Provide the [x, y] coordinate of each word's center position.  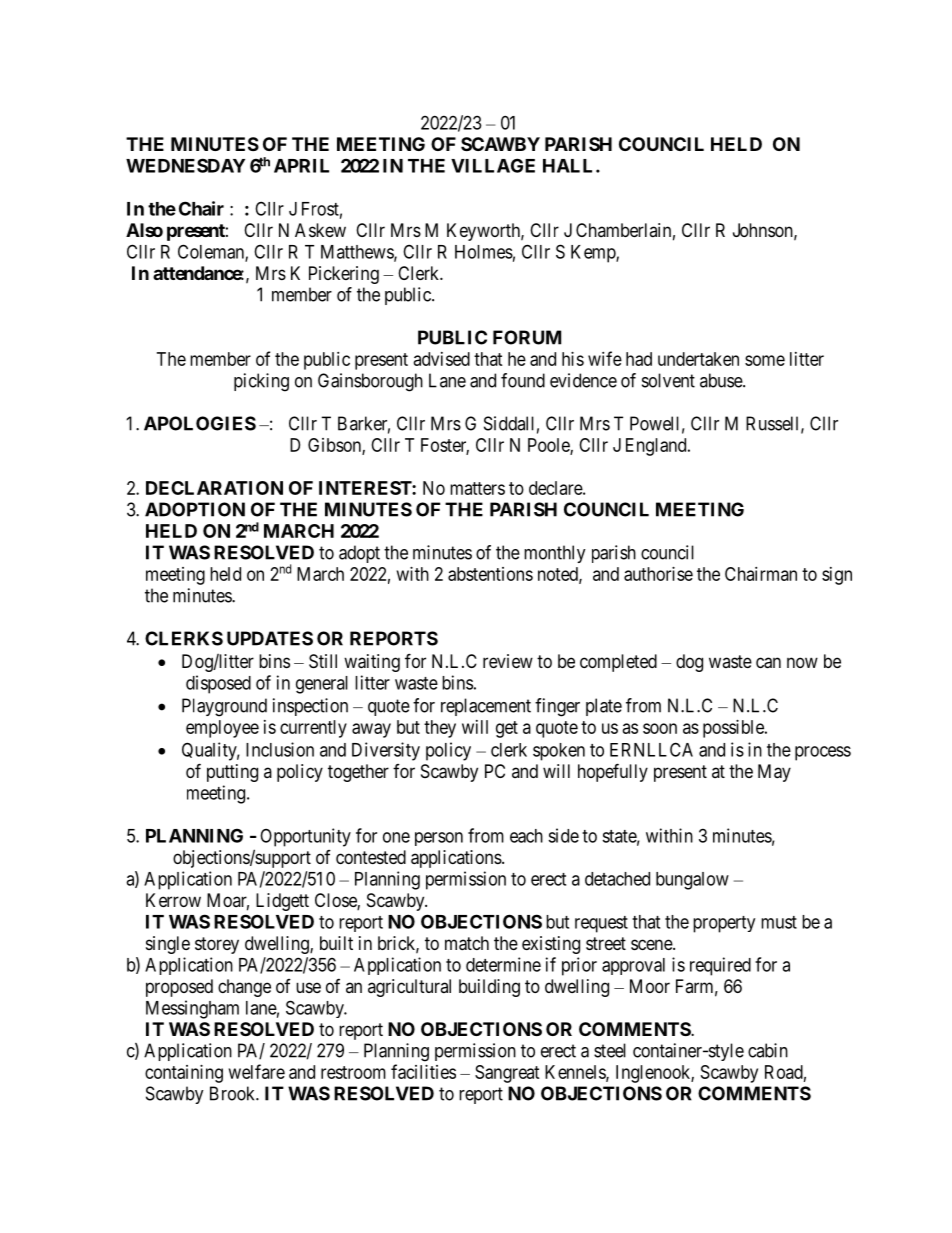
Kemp [594, 254]
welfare [257, 1071]
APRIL [301, 166]
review [508, 661]
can [768, 663]
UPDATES [270, 638]
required [720, 966]
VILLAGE [493, 165]
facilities [423, 1071]
